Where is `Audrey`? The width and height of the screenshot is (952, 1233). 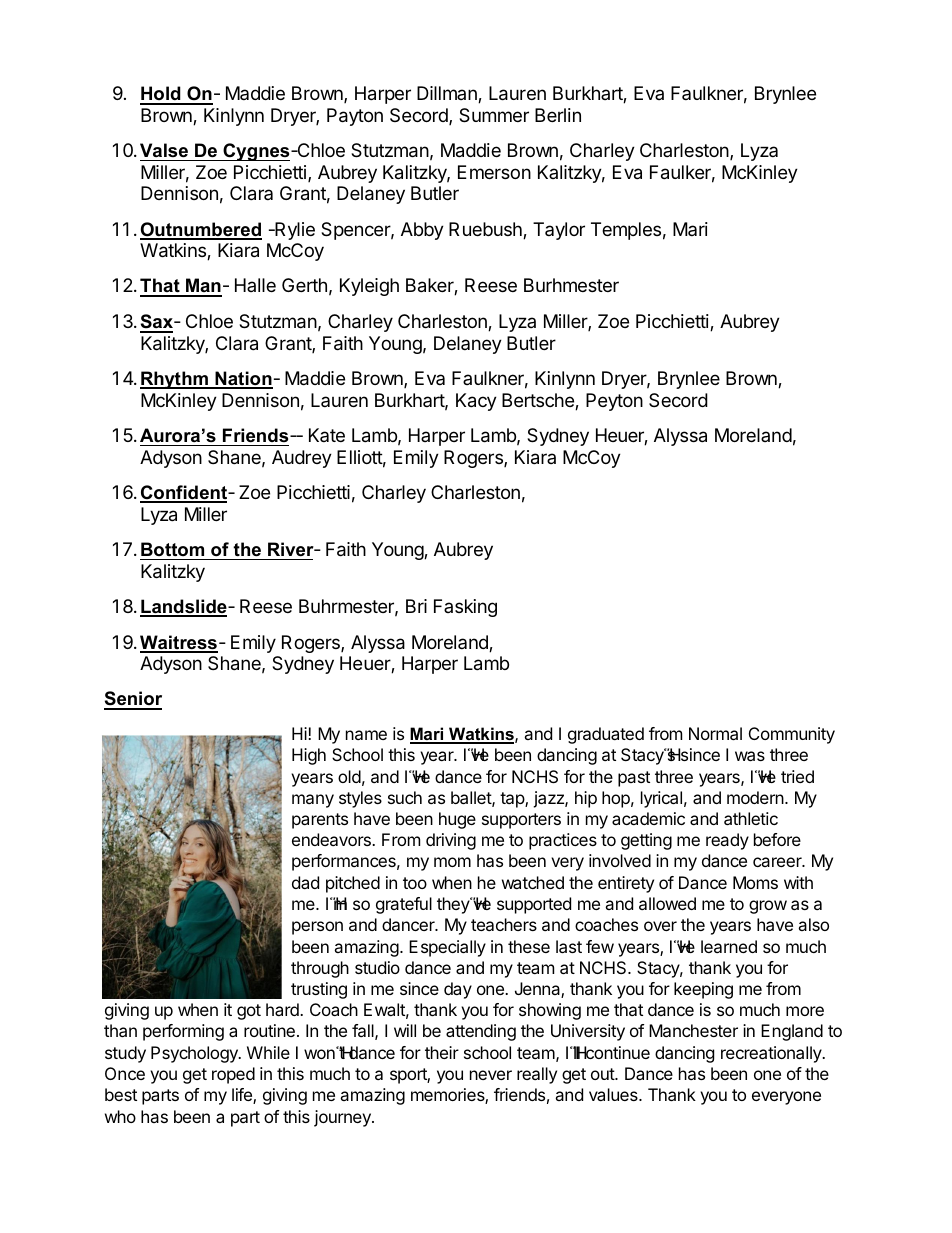 Audrey is located at coordinates (302, 459).
